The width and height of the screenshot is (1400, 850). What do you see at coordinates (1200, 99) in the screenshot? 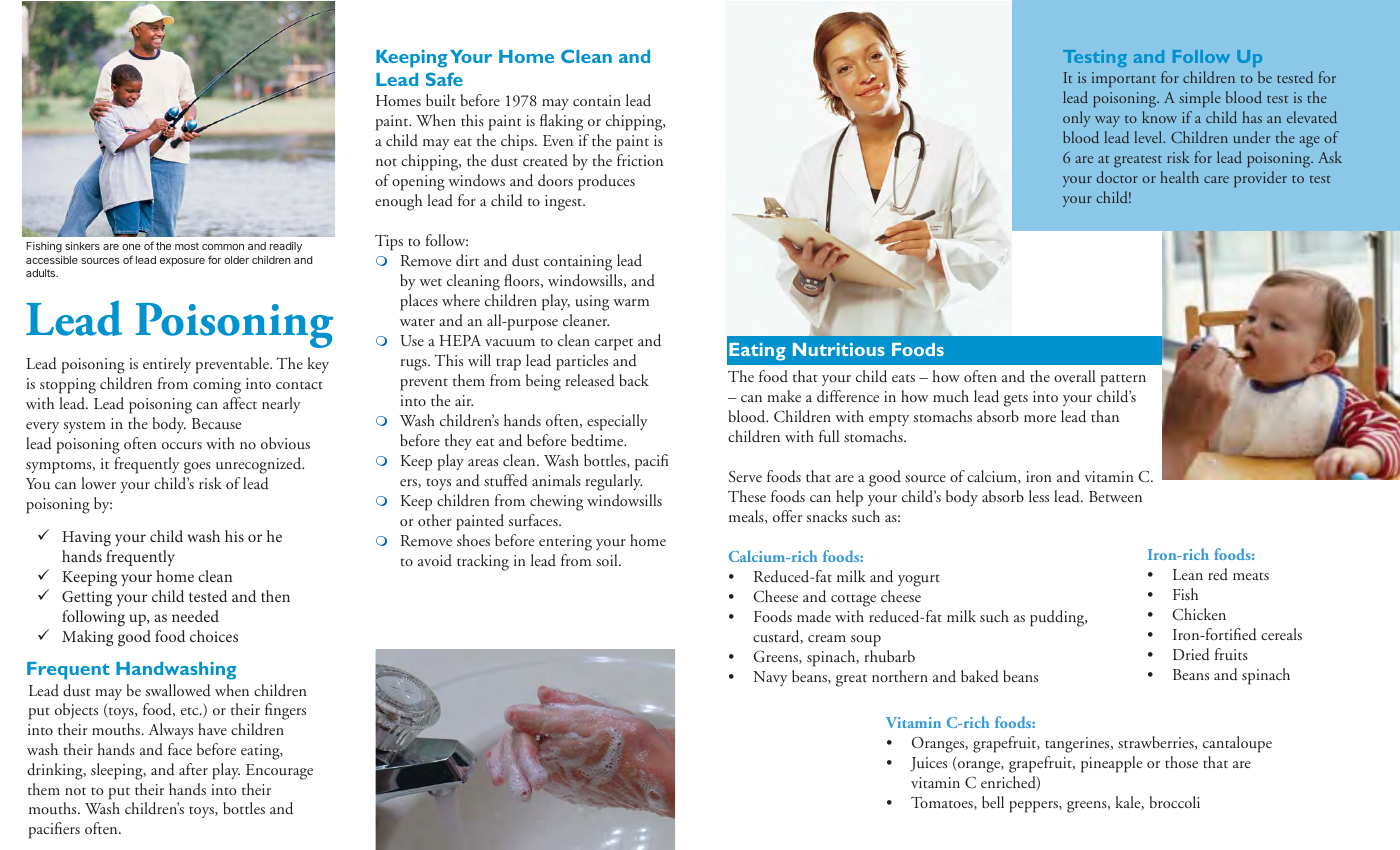
I see `simple` at bounding box center [1200, 99].
